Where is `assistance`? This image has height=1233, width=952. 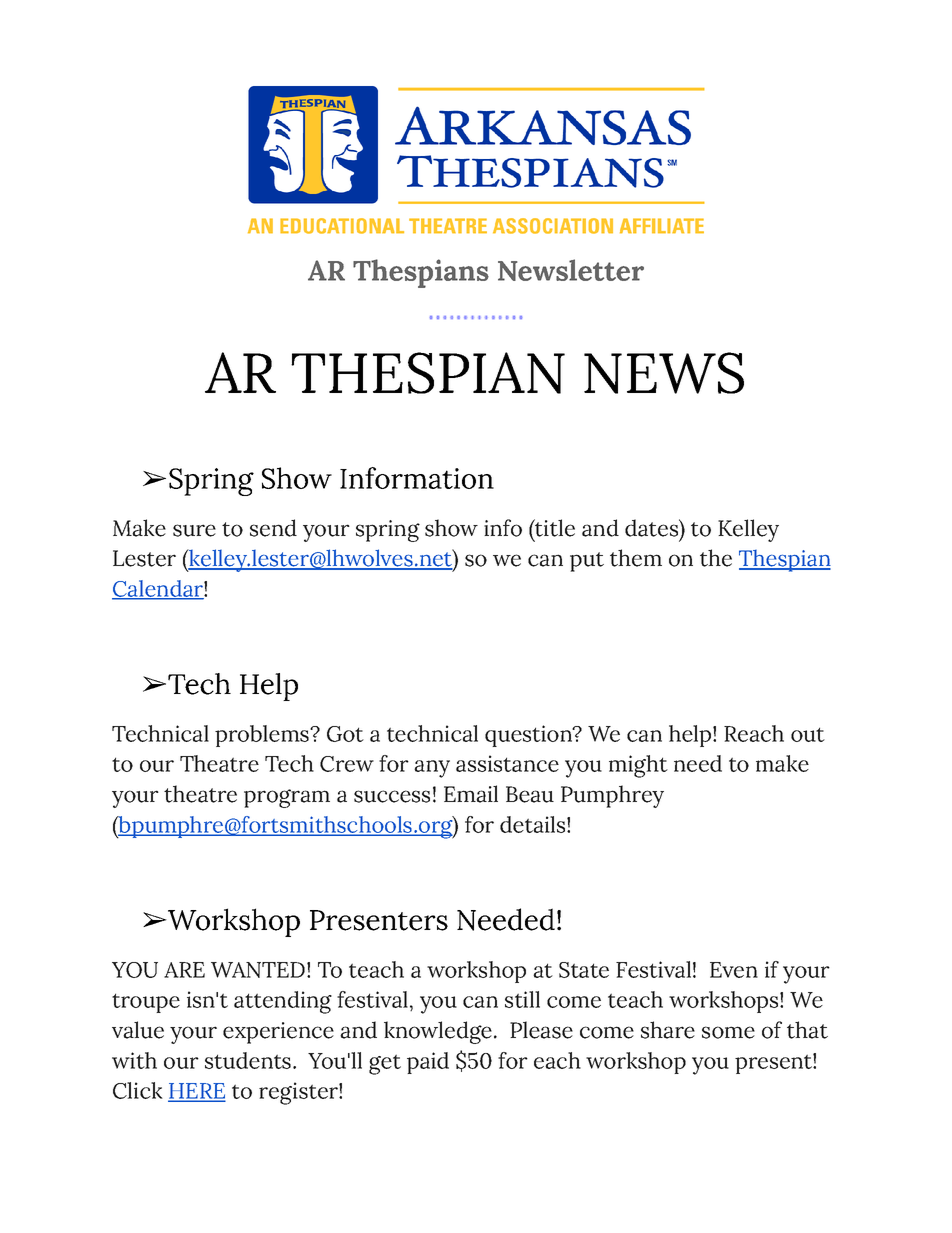
assistance is located at coordinates (507, 763).
